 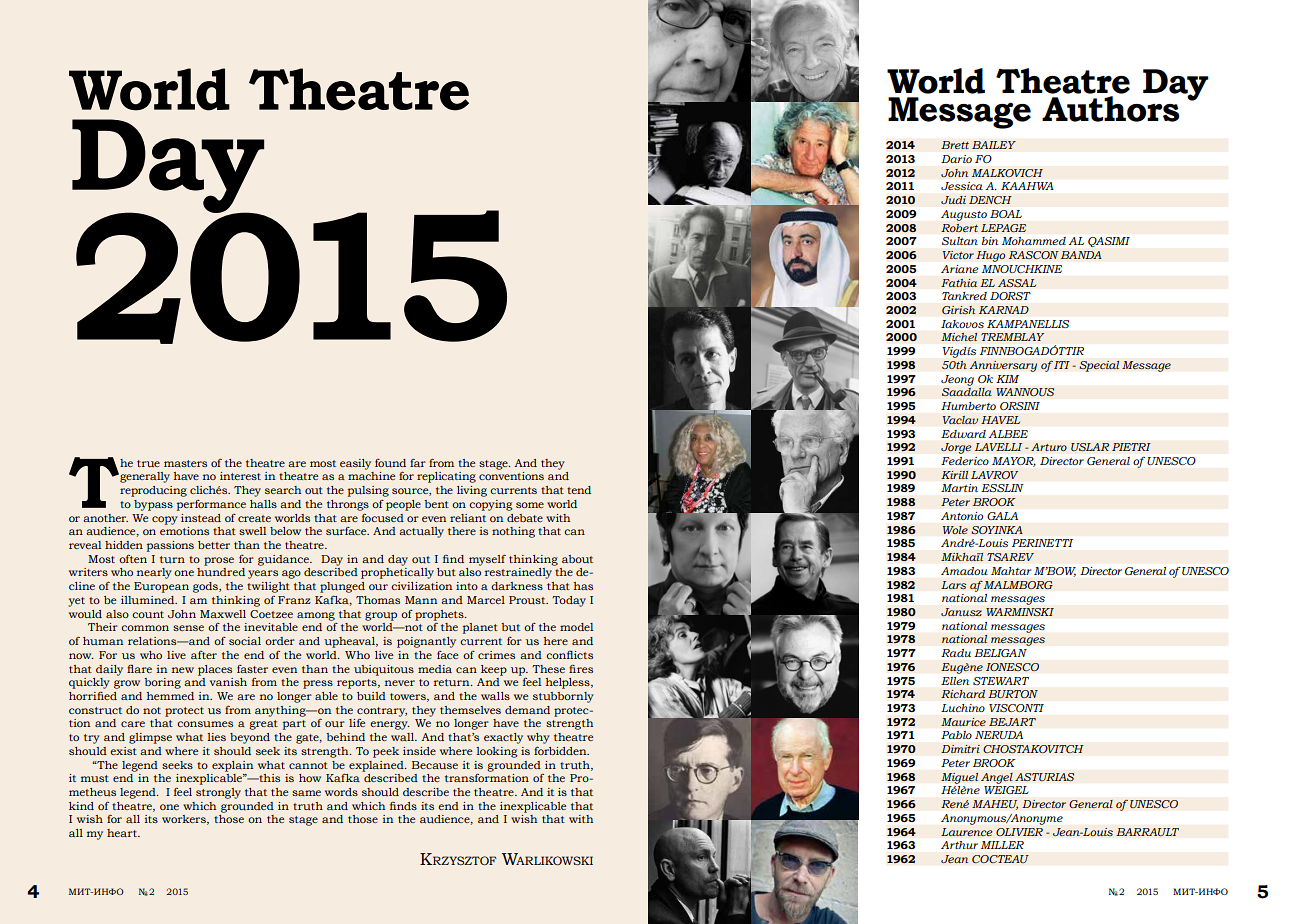 What do you see at coordinates (576, 627) in the image?
I see `model` at bounding box center [576, 627].
